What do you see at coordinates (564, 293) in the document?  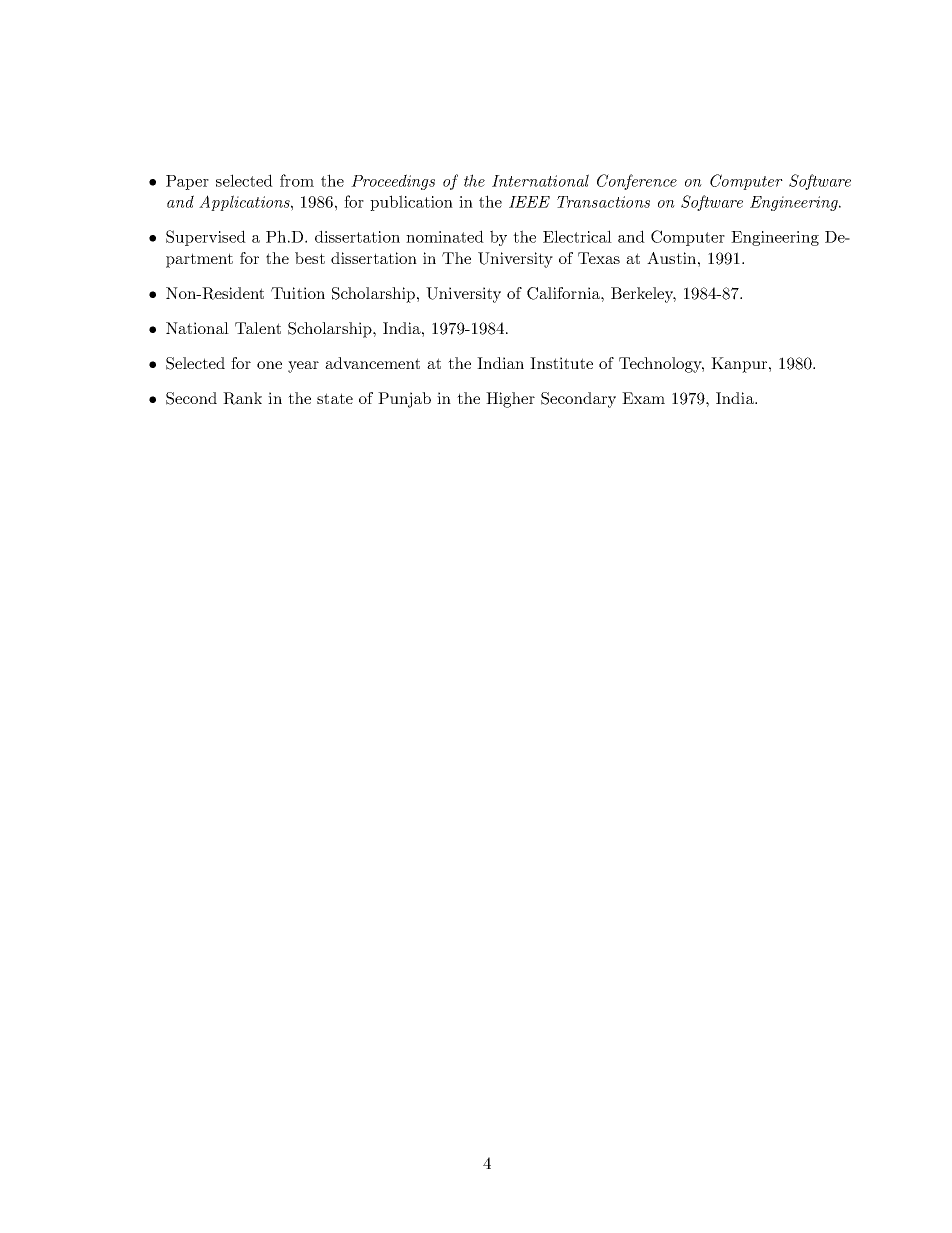 I see `California` at bounding box center [564, 293].
